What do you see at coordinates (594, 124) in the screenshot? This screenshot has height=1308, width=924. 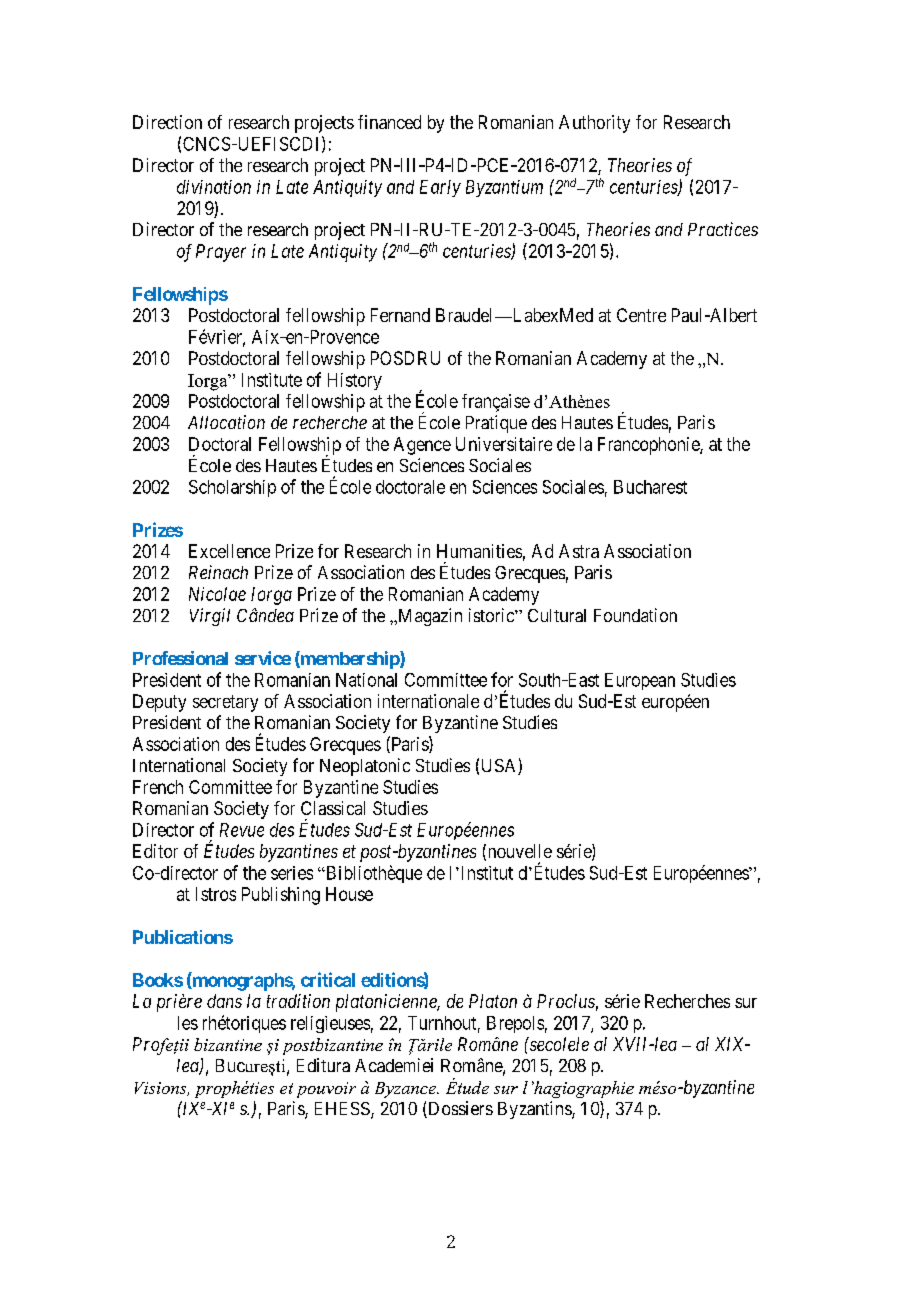 I see `Authority` at bounding box center [594, 124].
